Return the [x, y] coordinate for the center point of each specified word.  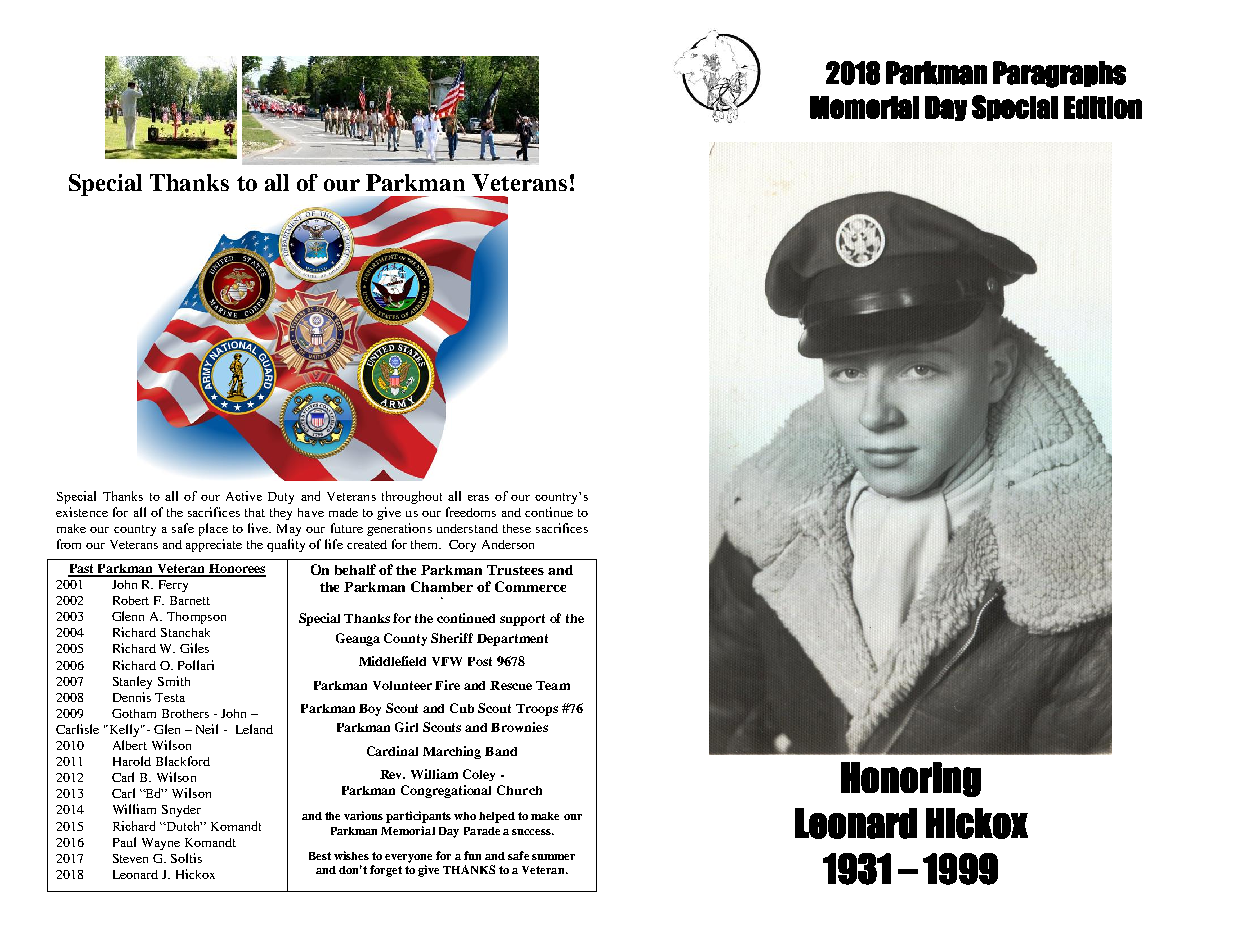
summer [553, 857]
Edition [1103, 107]
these [517, 528]
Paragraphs [1059, 74]
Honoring [911, 779]
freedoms [471, 512]
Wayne [161, 844]
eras [478, 498]
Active [244, 496]
